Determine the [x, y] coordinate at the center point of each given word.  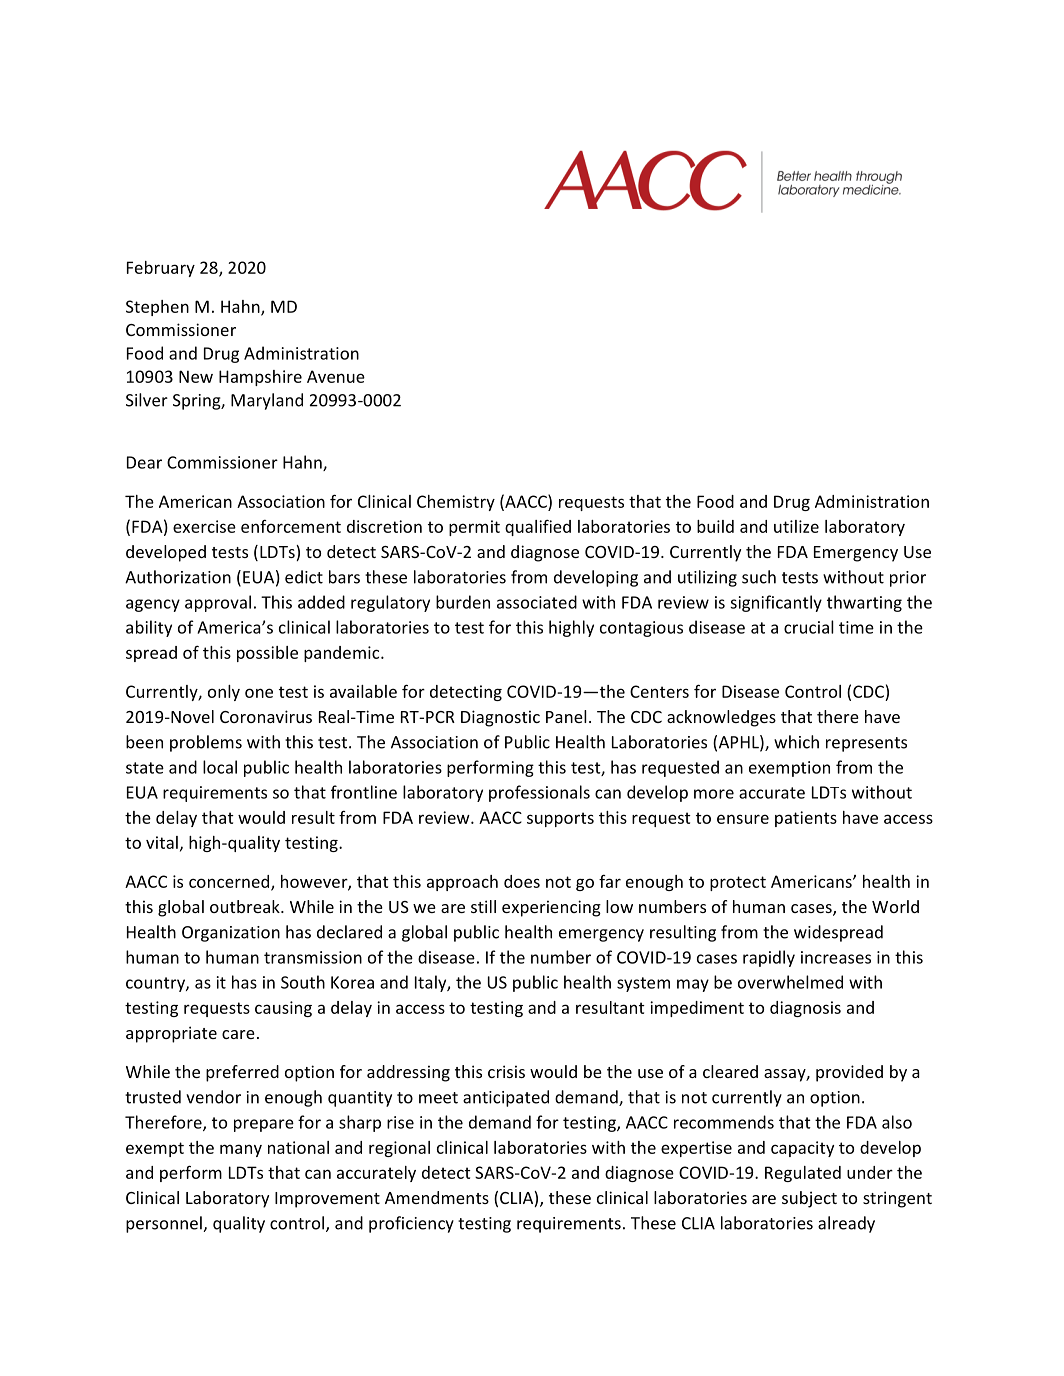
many [241, 1150]
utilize [796, 526]
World [895, 906]
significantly [776, 603]
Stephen [157, 308]
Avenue [336, 376]
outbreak [246, 906]
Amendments [437, 1197]
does [522, 881]
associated [537, 602]
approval [218, 603]
